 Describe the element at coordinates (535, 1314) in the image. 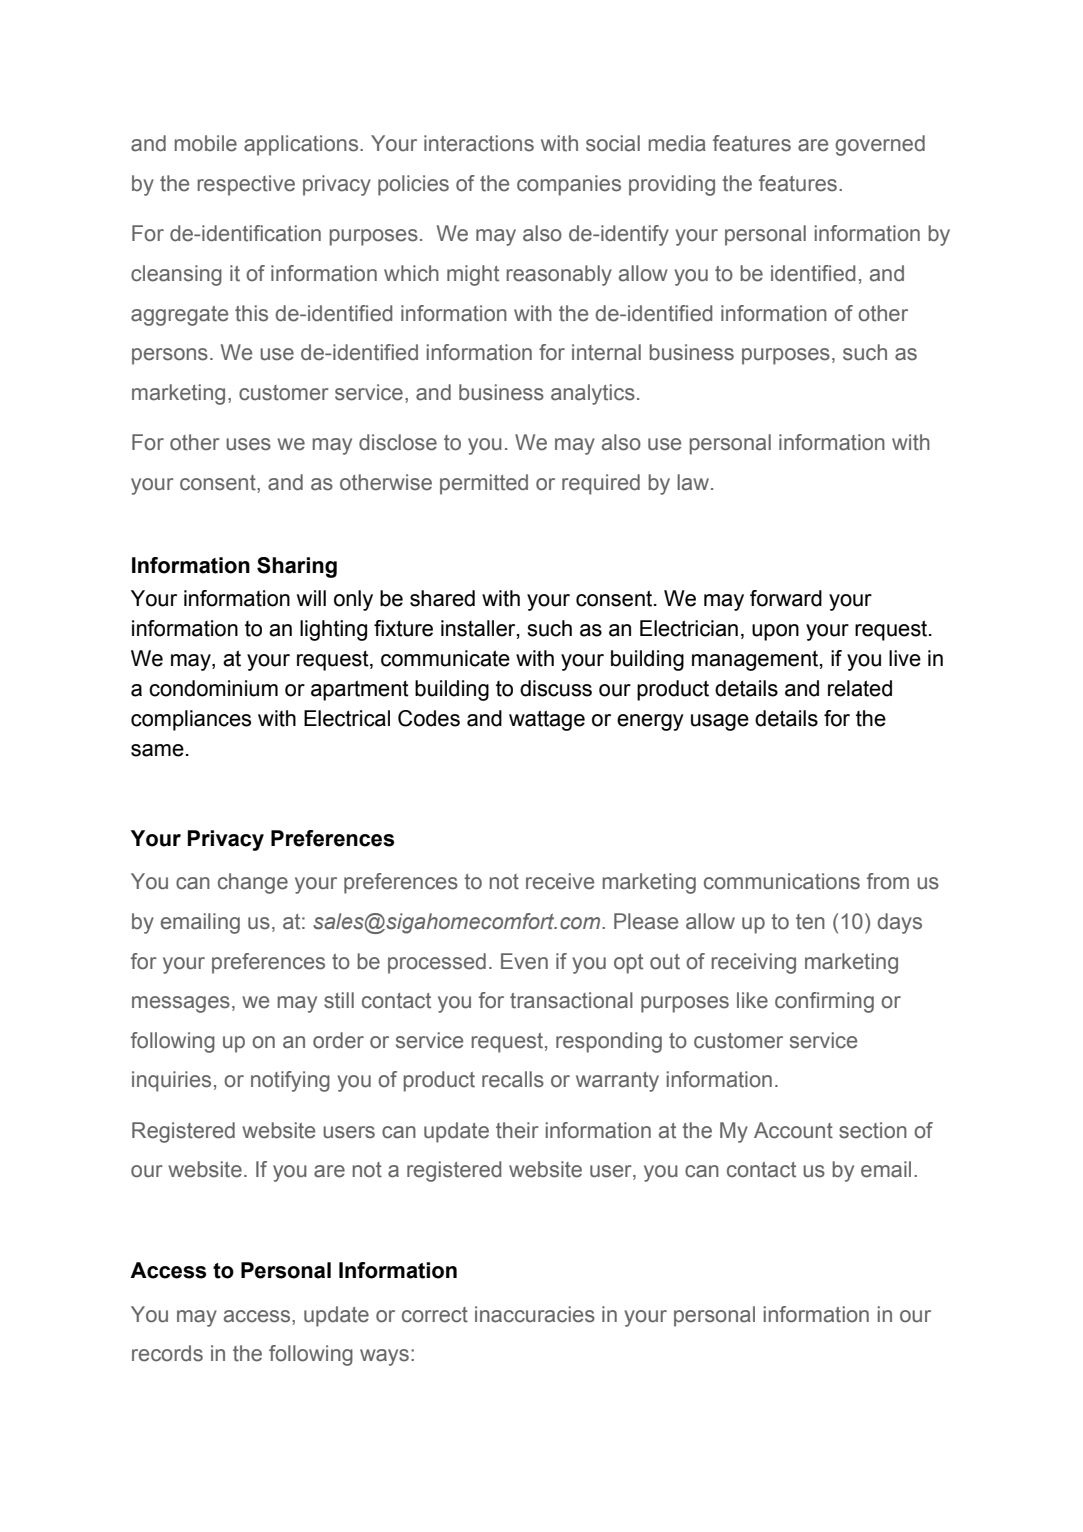

I see `inaccuracies` at that location.
